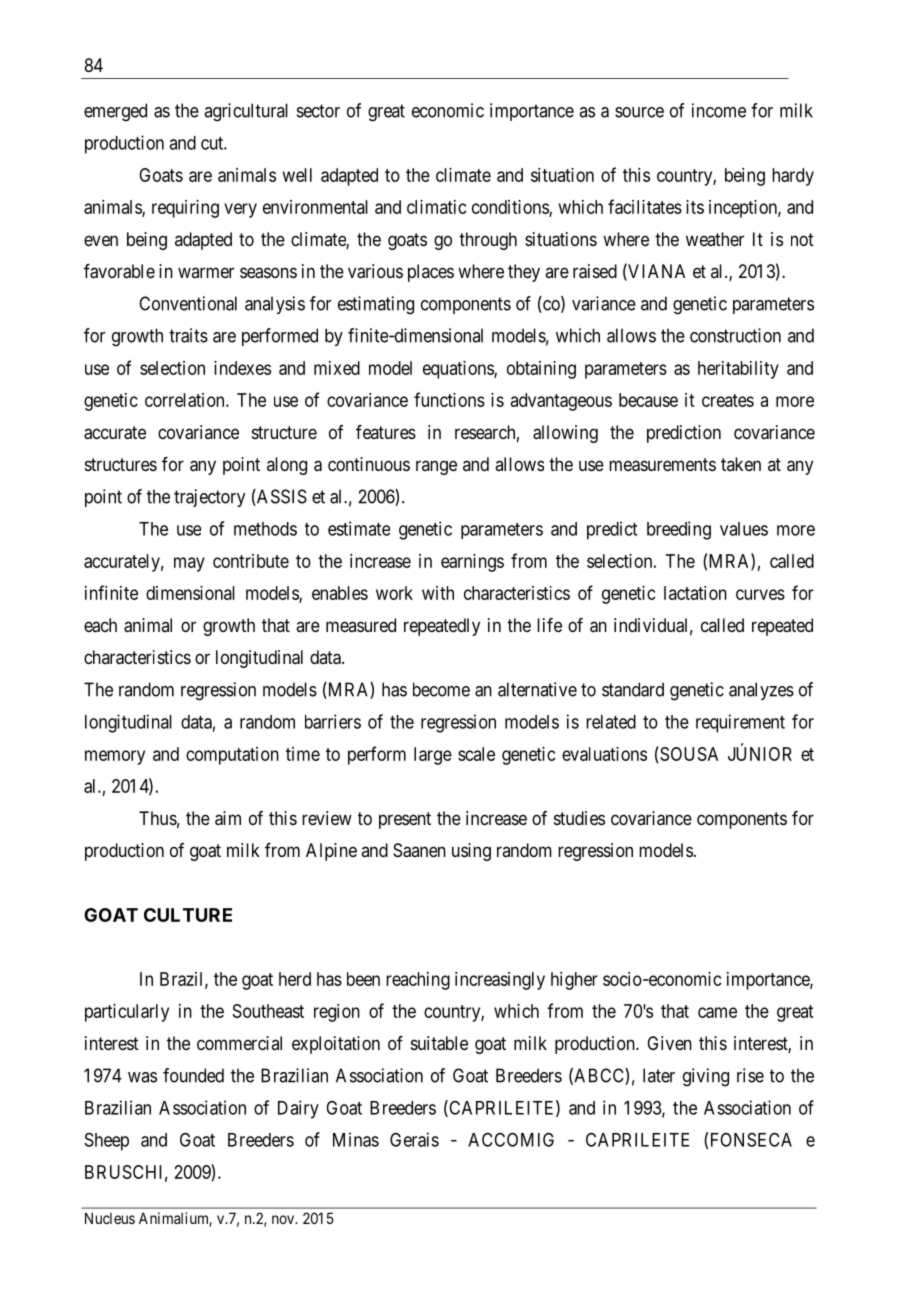 The height and width of the screenshot is (1308, 924). I want to click on traits, so click(188, 335).
